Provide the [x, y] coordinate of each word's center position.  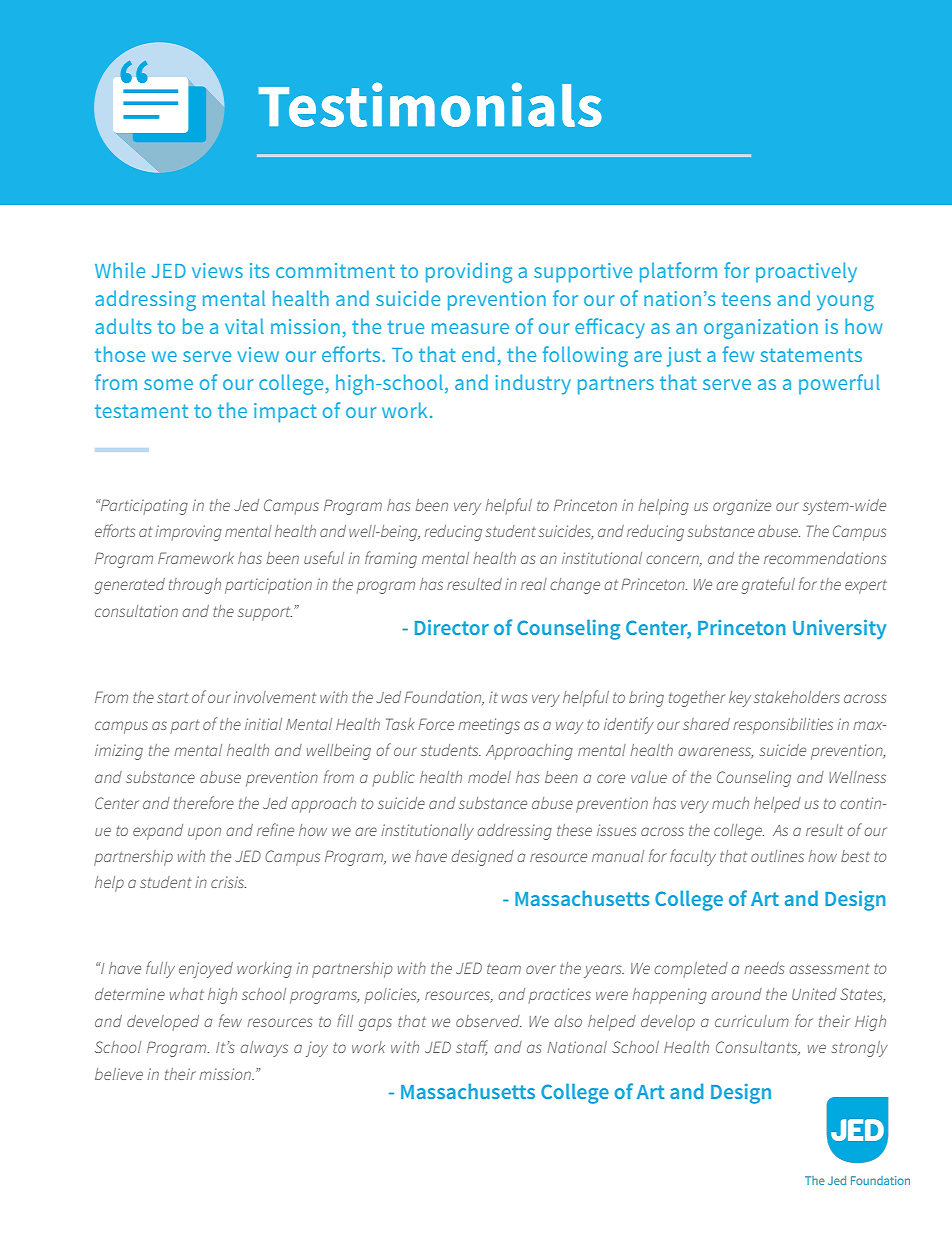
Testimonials [430, 104]
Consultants [758, 1048]
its [259, 270]
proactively [806, 272]
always [264, 1049]
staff [472, 1047]
